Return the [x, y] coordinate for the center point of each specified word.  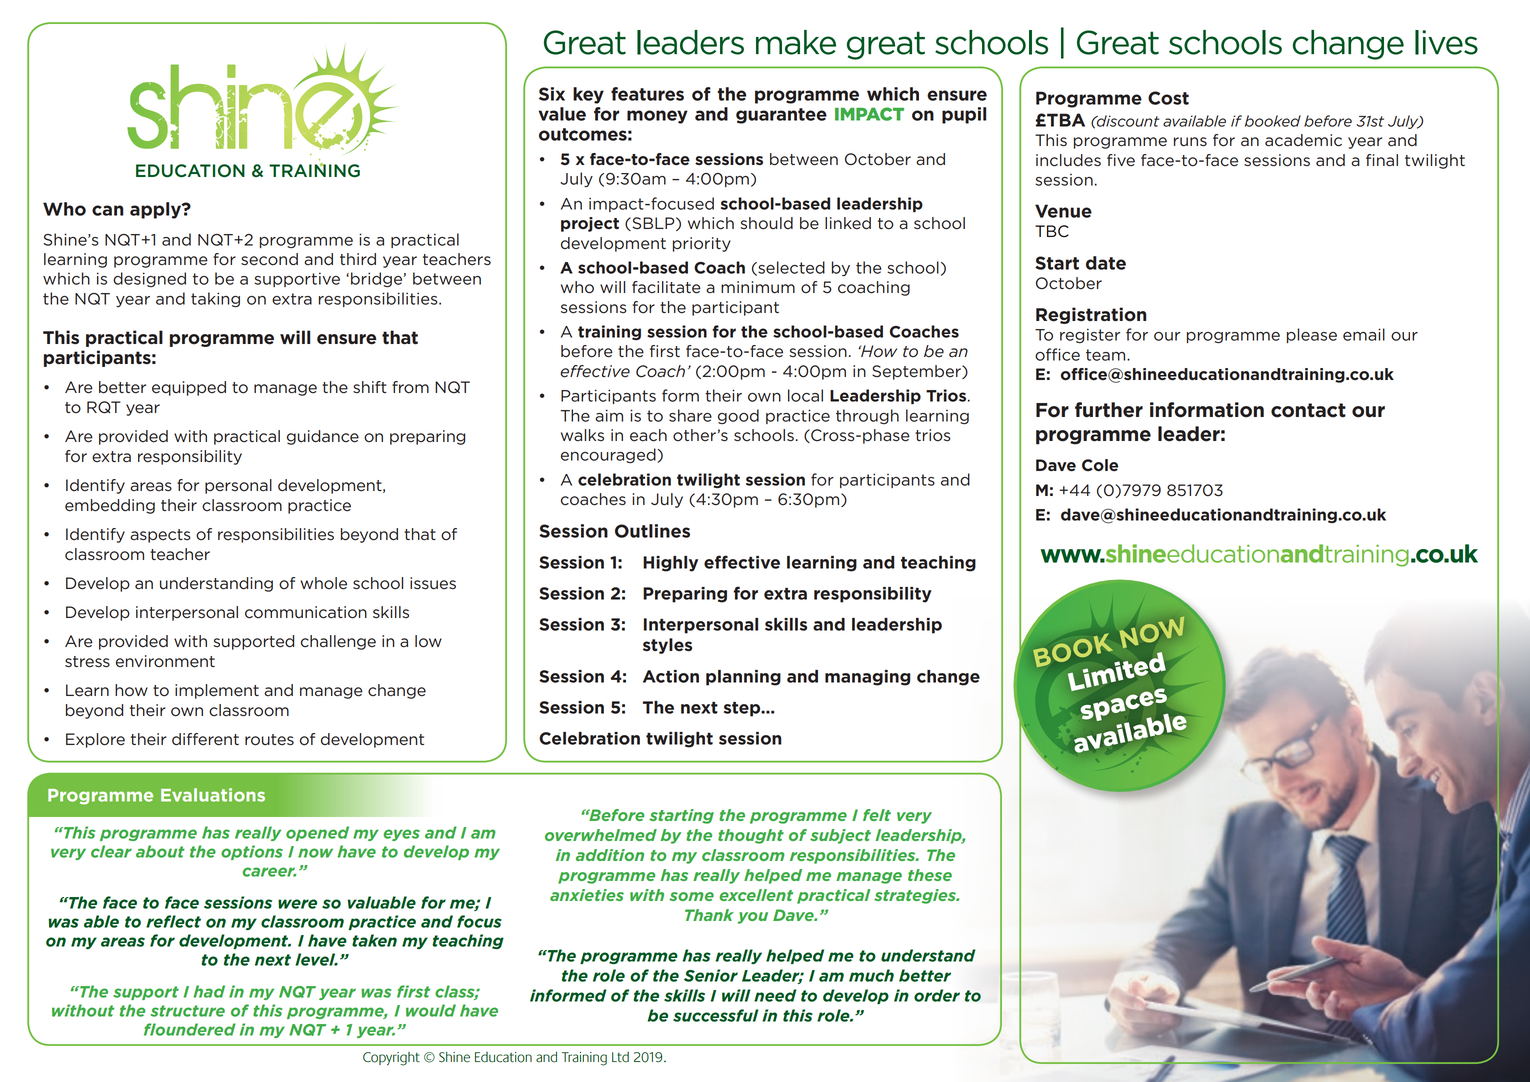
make [796, 42]
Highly [670, 564]
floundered [190, 1029]
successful [716, 1015]
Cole [1100, 465]
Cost [1168, 98]
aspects [160, 536]
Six [552, 94]
